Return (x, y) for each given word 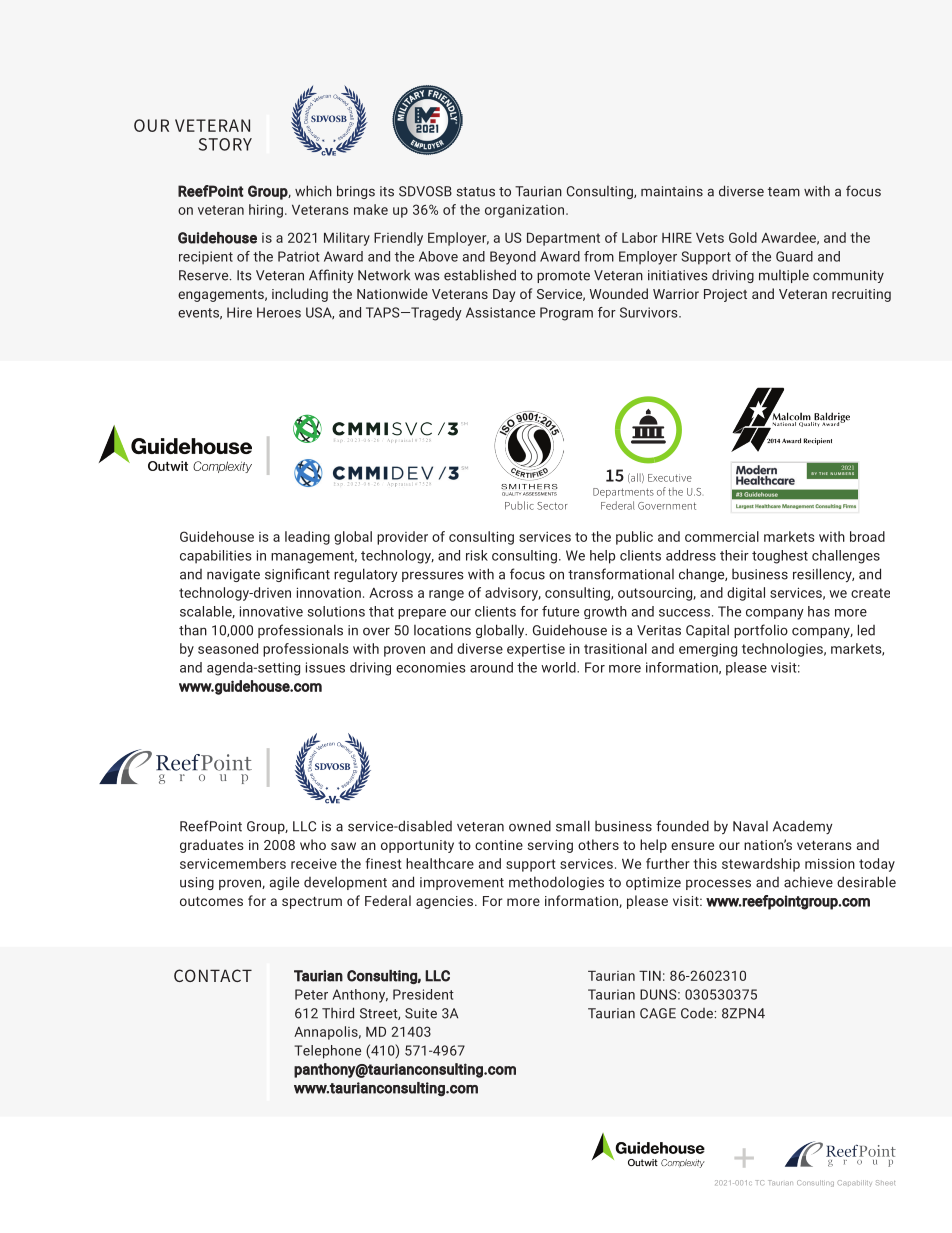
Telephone (327, 1052)
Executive (670, 478)
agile (284, 883)
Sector (552, 506)
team (784, 192)
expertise (536, 650)
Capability (854, 1183)
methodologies (556, 883)
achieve (808, 882)
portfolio (761, 631)
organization (524, 211)
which (313, 191)
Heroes (279, 312)
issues (325, 667)
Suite (421, 1013)
